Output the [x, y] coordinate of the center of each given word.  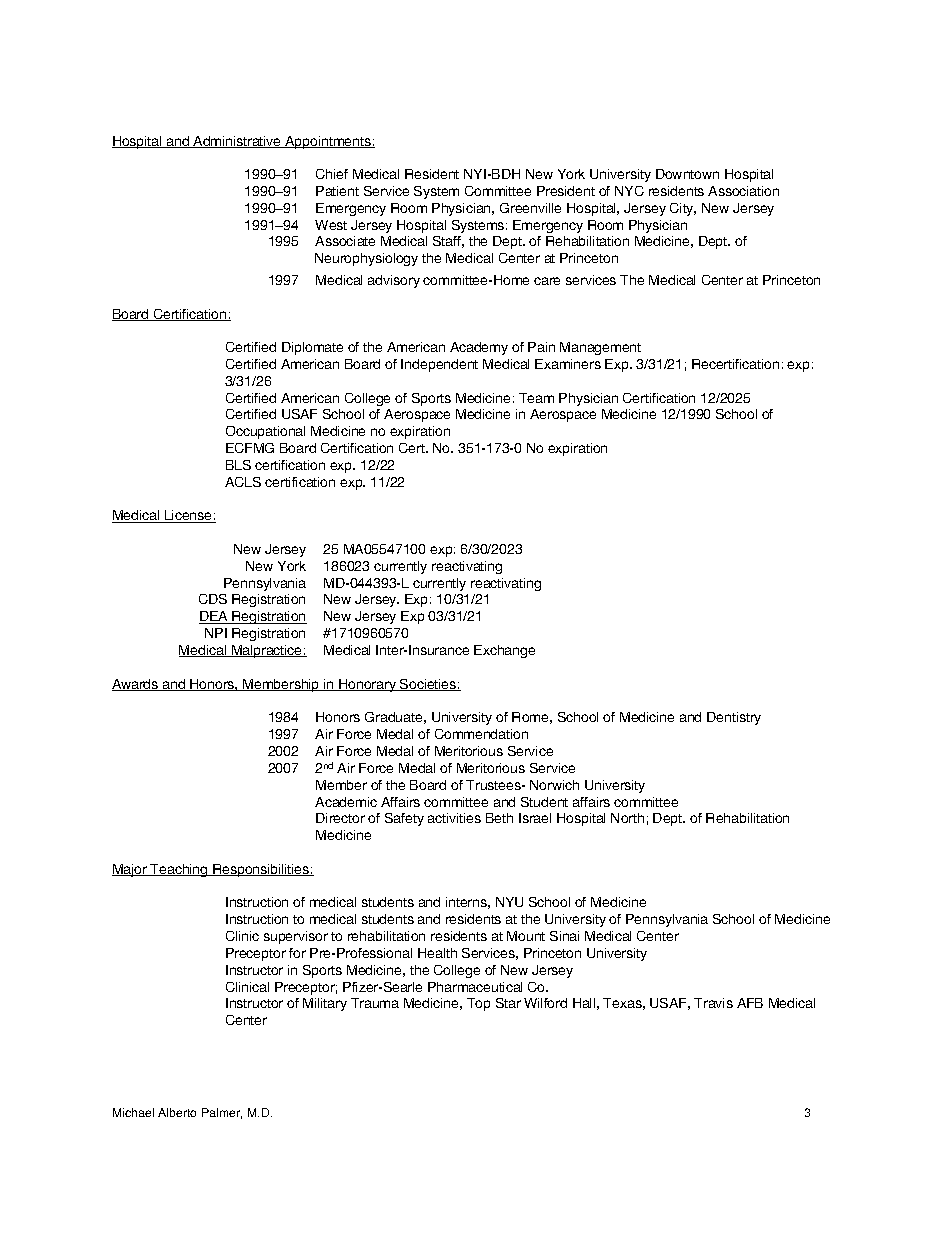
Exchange [504, 651]
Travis [713, 1003]
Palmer [222, 1113]
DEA [214, 617]
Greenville [530, 208]
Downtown [687, 174]
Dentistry [734, 718]
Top [478, 1004]
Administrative [237, 142]
